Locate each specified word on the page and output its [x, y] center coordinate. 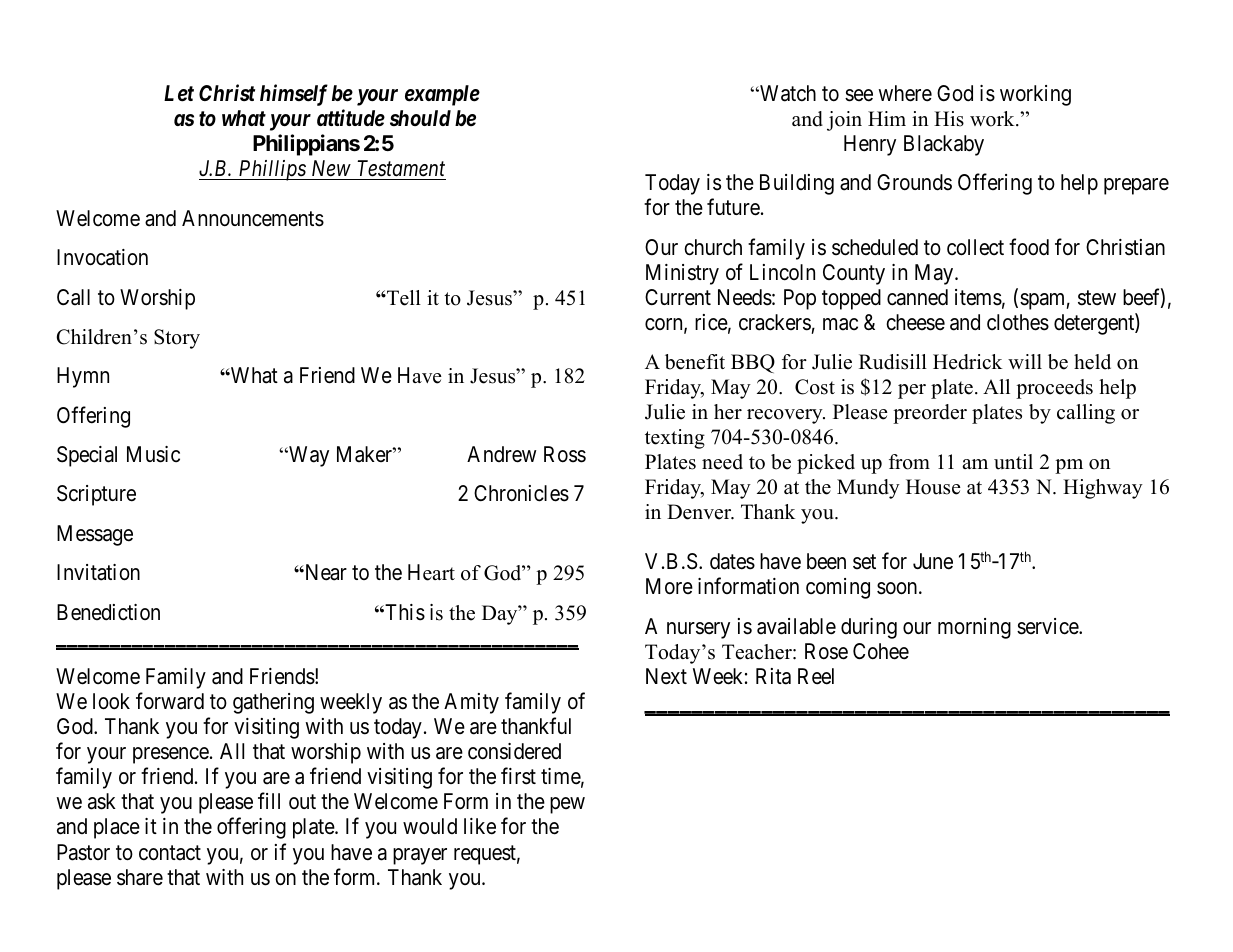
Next [666, 676]
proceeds [1054, 389]
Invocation [102, 257]
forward [170, 701]
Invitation [98, 572]
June [933, 561]
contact [170, 853]
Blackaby [944, 145]
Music [153, 454]
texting [675, 439]
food [1029, 247]
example [442, 95]
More [669, 586]
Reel [816, 676]
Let [179, 93]
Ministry [682, 274]
